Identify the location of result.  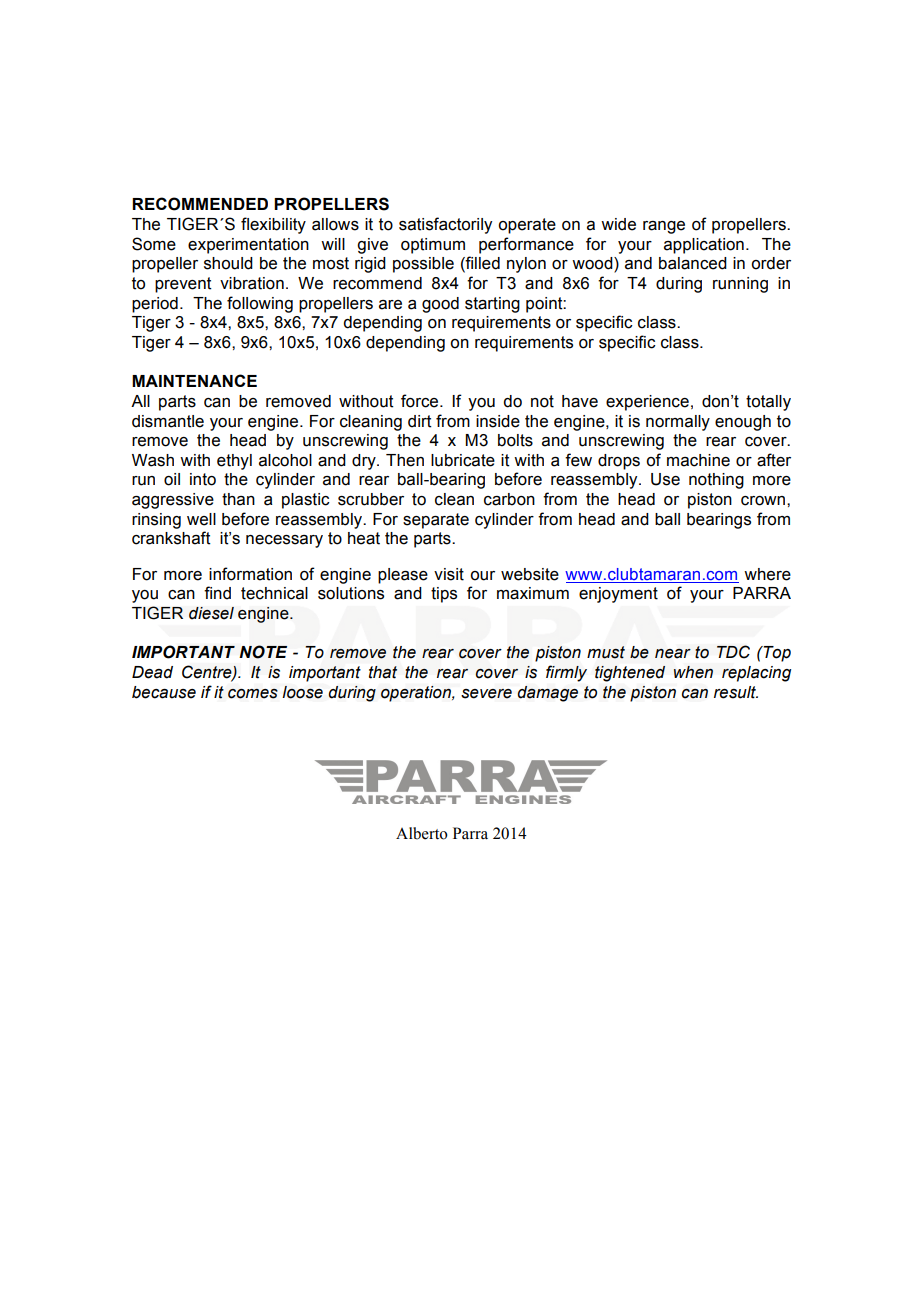
(736, 692).
